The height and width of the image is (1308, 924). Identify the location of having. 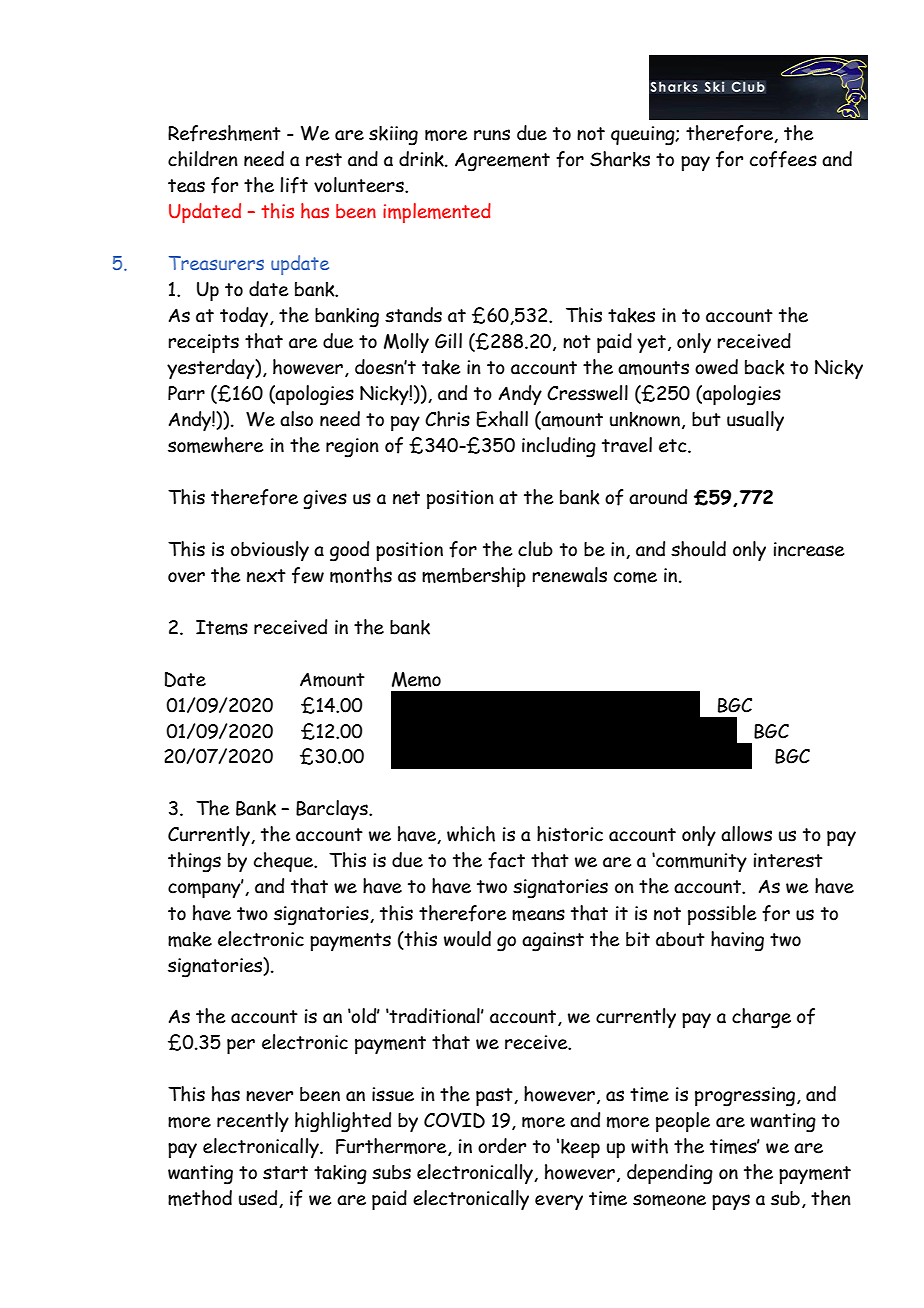
(737, 941).
